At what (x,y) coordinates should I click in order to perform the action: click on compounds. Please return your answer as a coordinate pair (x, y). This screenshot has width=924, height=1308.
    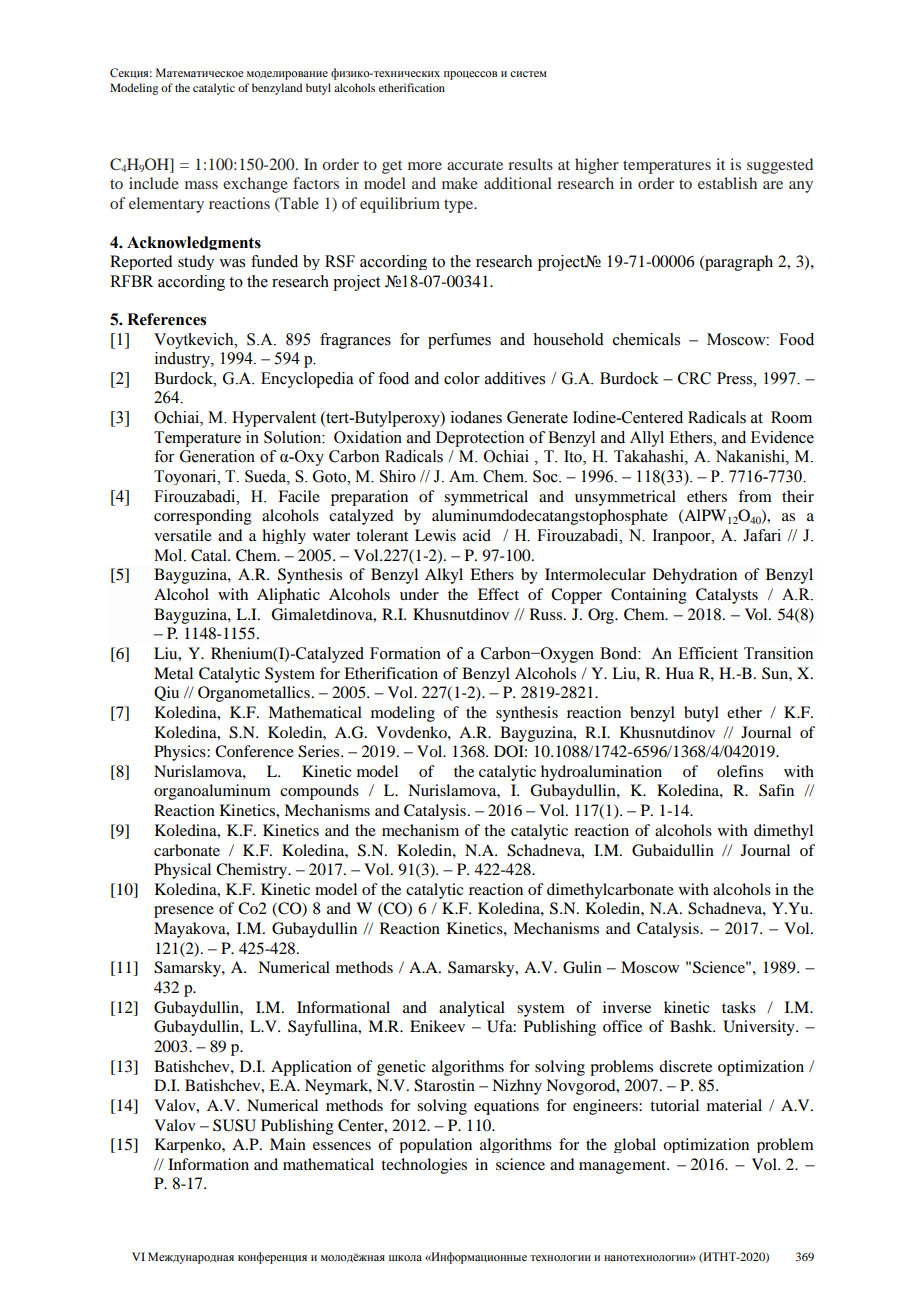
    Looking at the image, I should click on (319, 792).
